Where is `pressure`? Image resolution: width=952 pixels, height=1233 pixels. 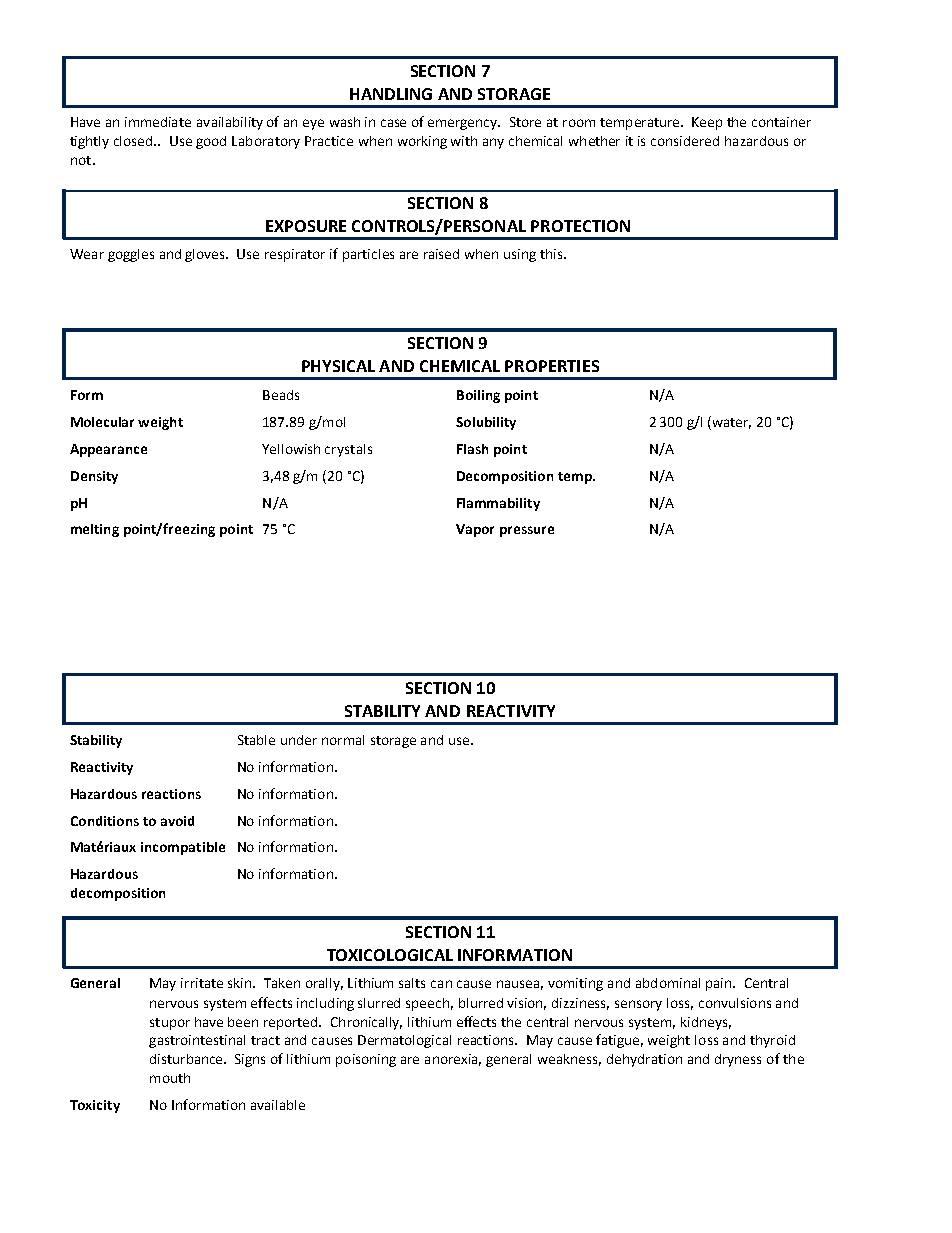 pressure is located at coordinates (527, 531).
